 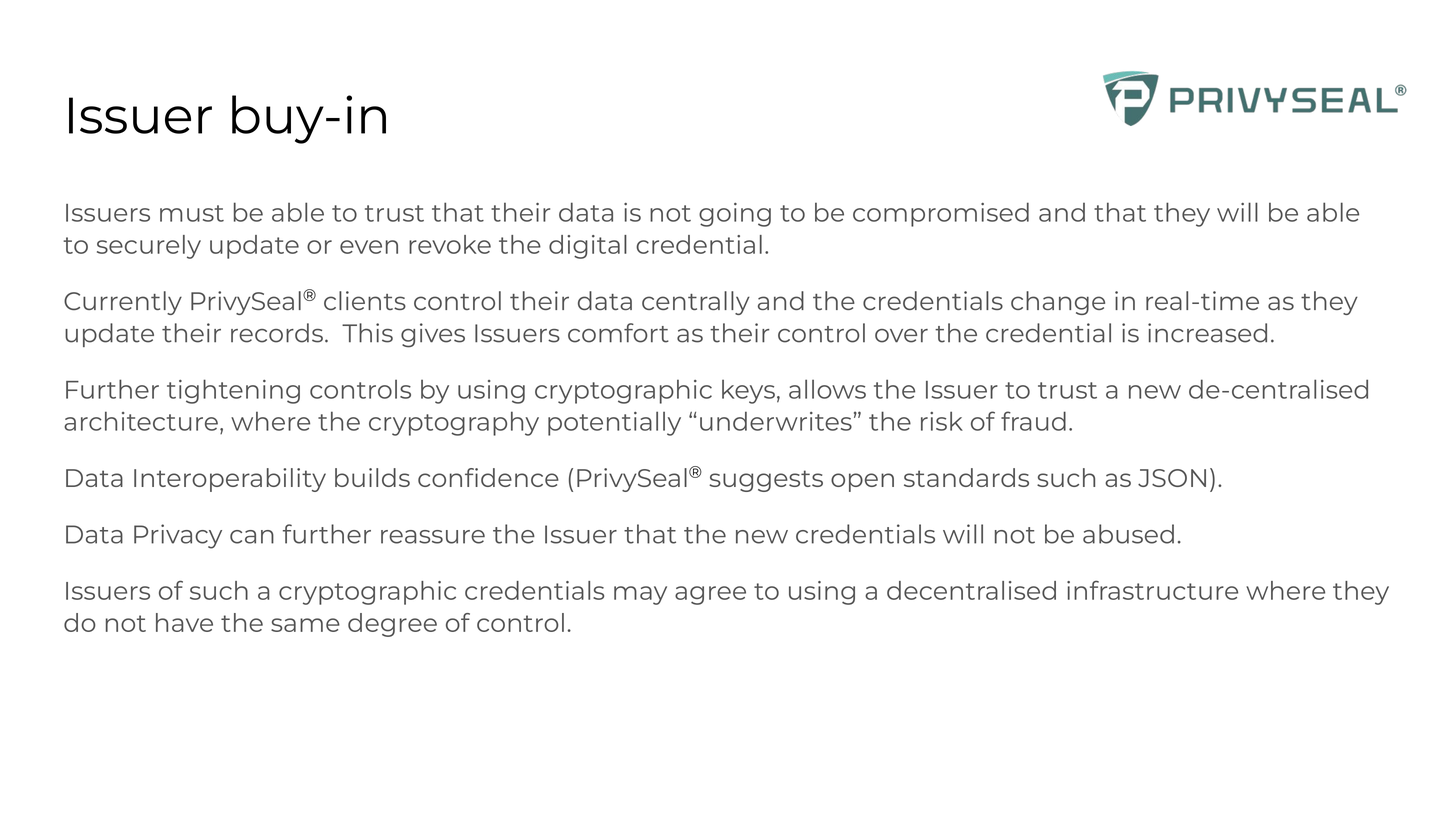 I want to click on records, so click(x=277, y=333).
